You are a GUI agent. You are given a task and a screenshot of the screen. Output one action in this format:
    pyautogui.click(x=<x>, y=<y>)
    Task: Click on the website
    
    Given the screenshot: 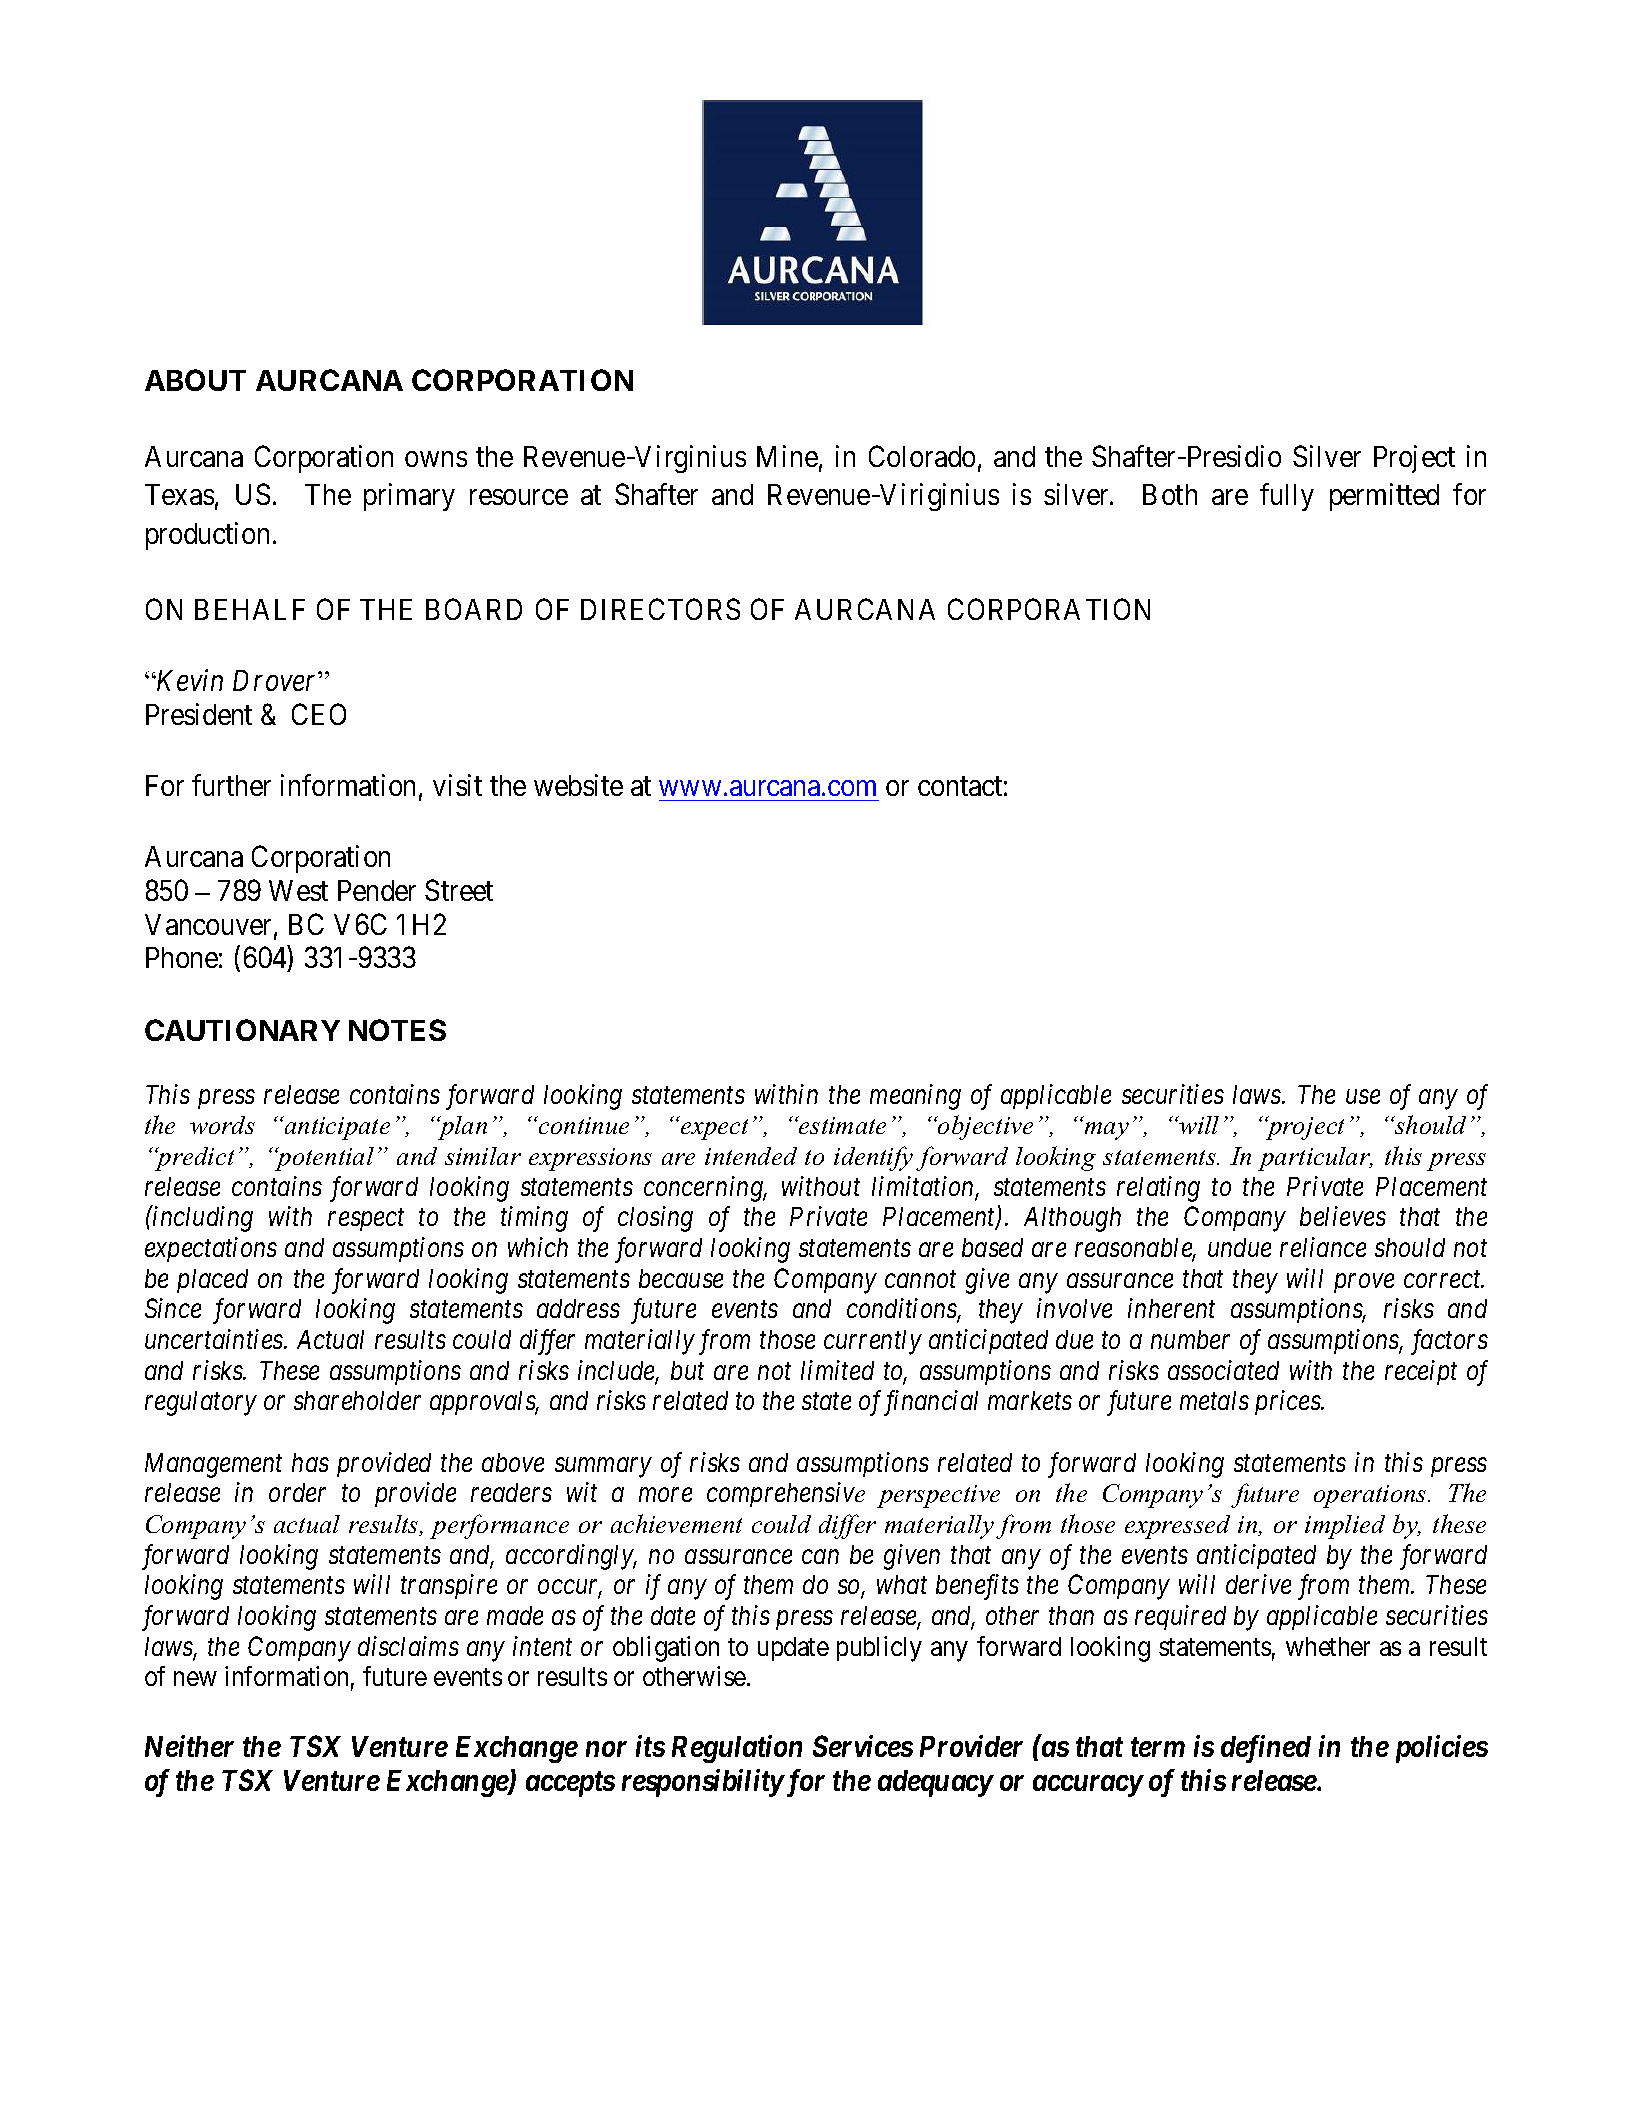 What is the action you would take?
    pyautogui.click(x=578, y=785)
